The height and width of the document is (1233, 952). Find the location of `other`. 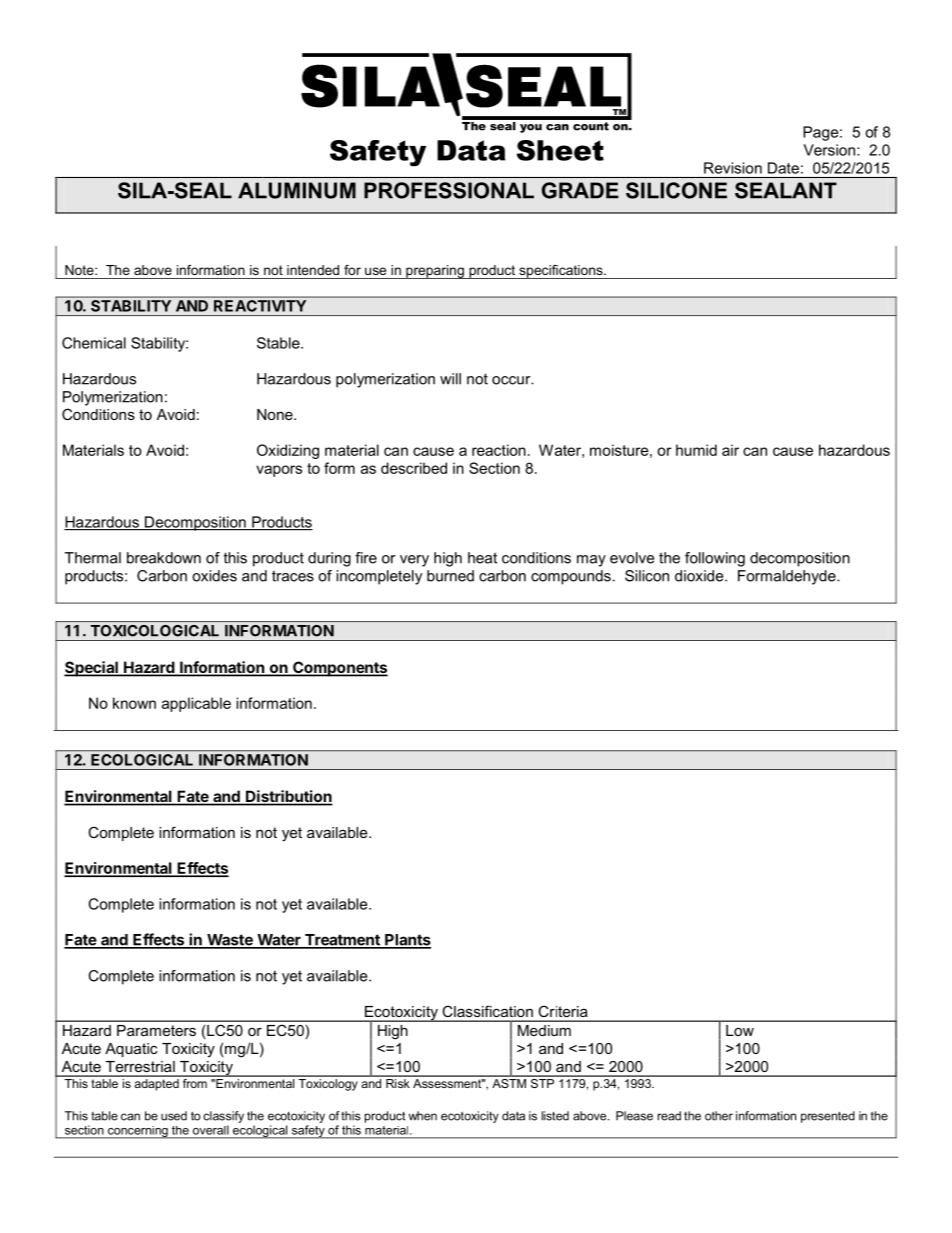

other is located at coordinates (719, 1116).
